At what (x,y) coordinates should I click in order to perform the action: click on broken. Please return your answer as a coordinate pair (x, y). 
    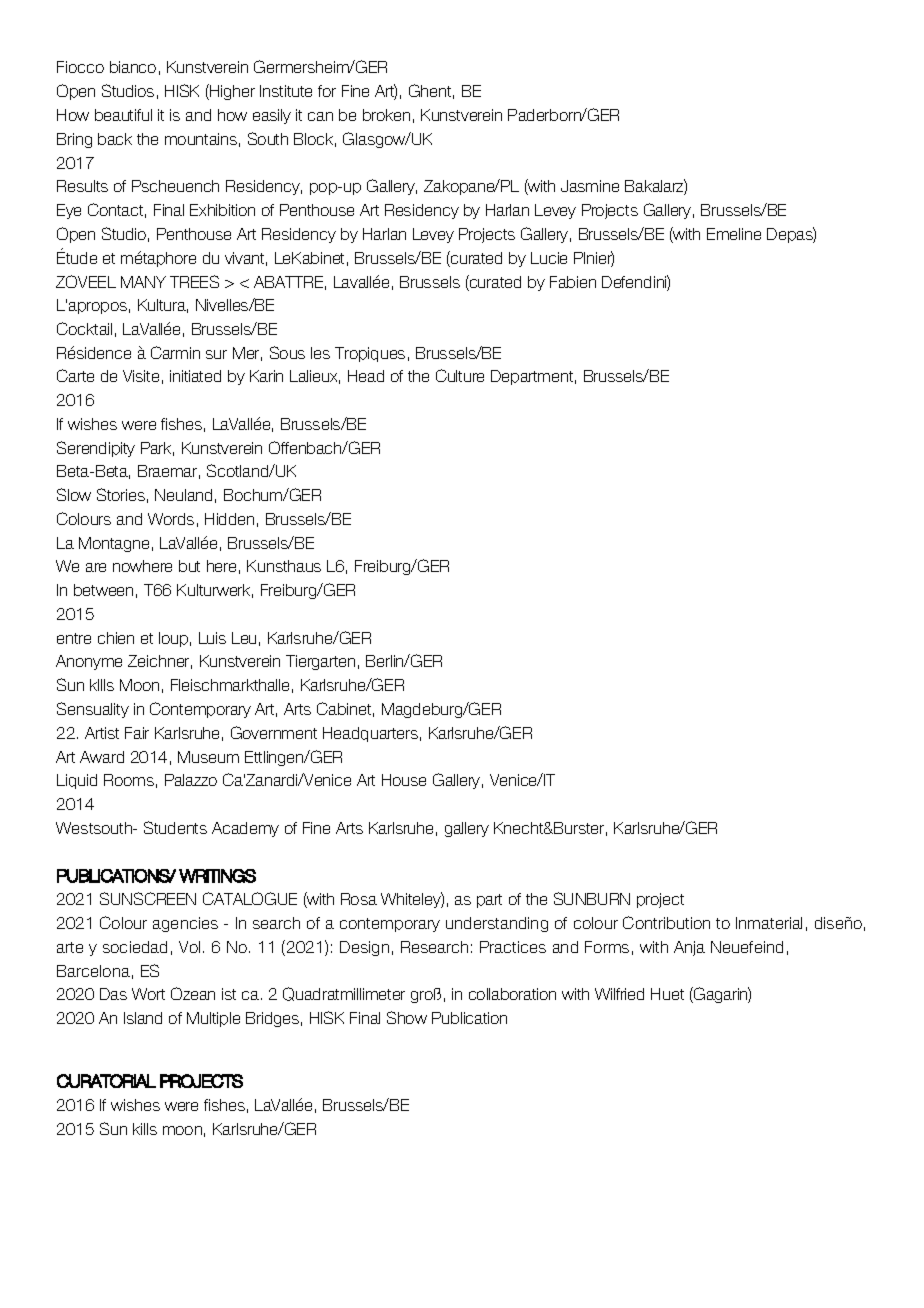
    Looking at the image, I should click on (386, 115).
